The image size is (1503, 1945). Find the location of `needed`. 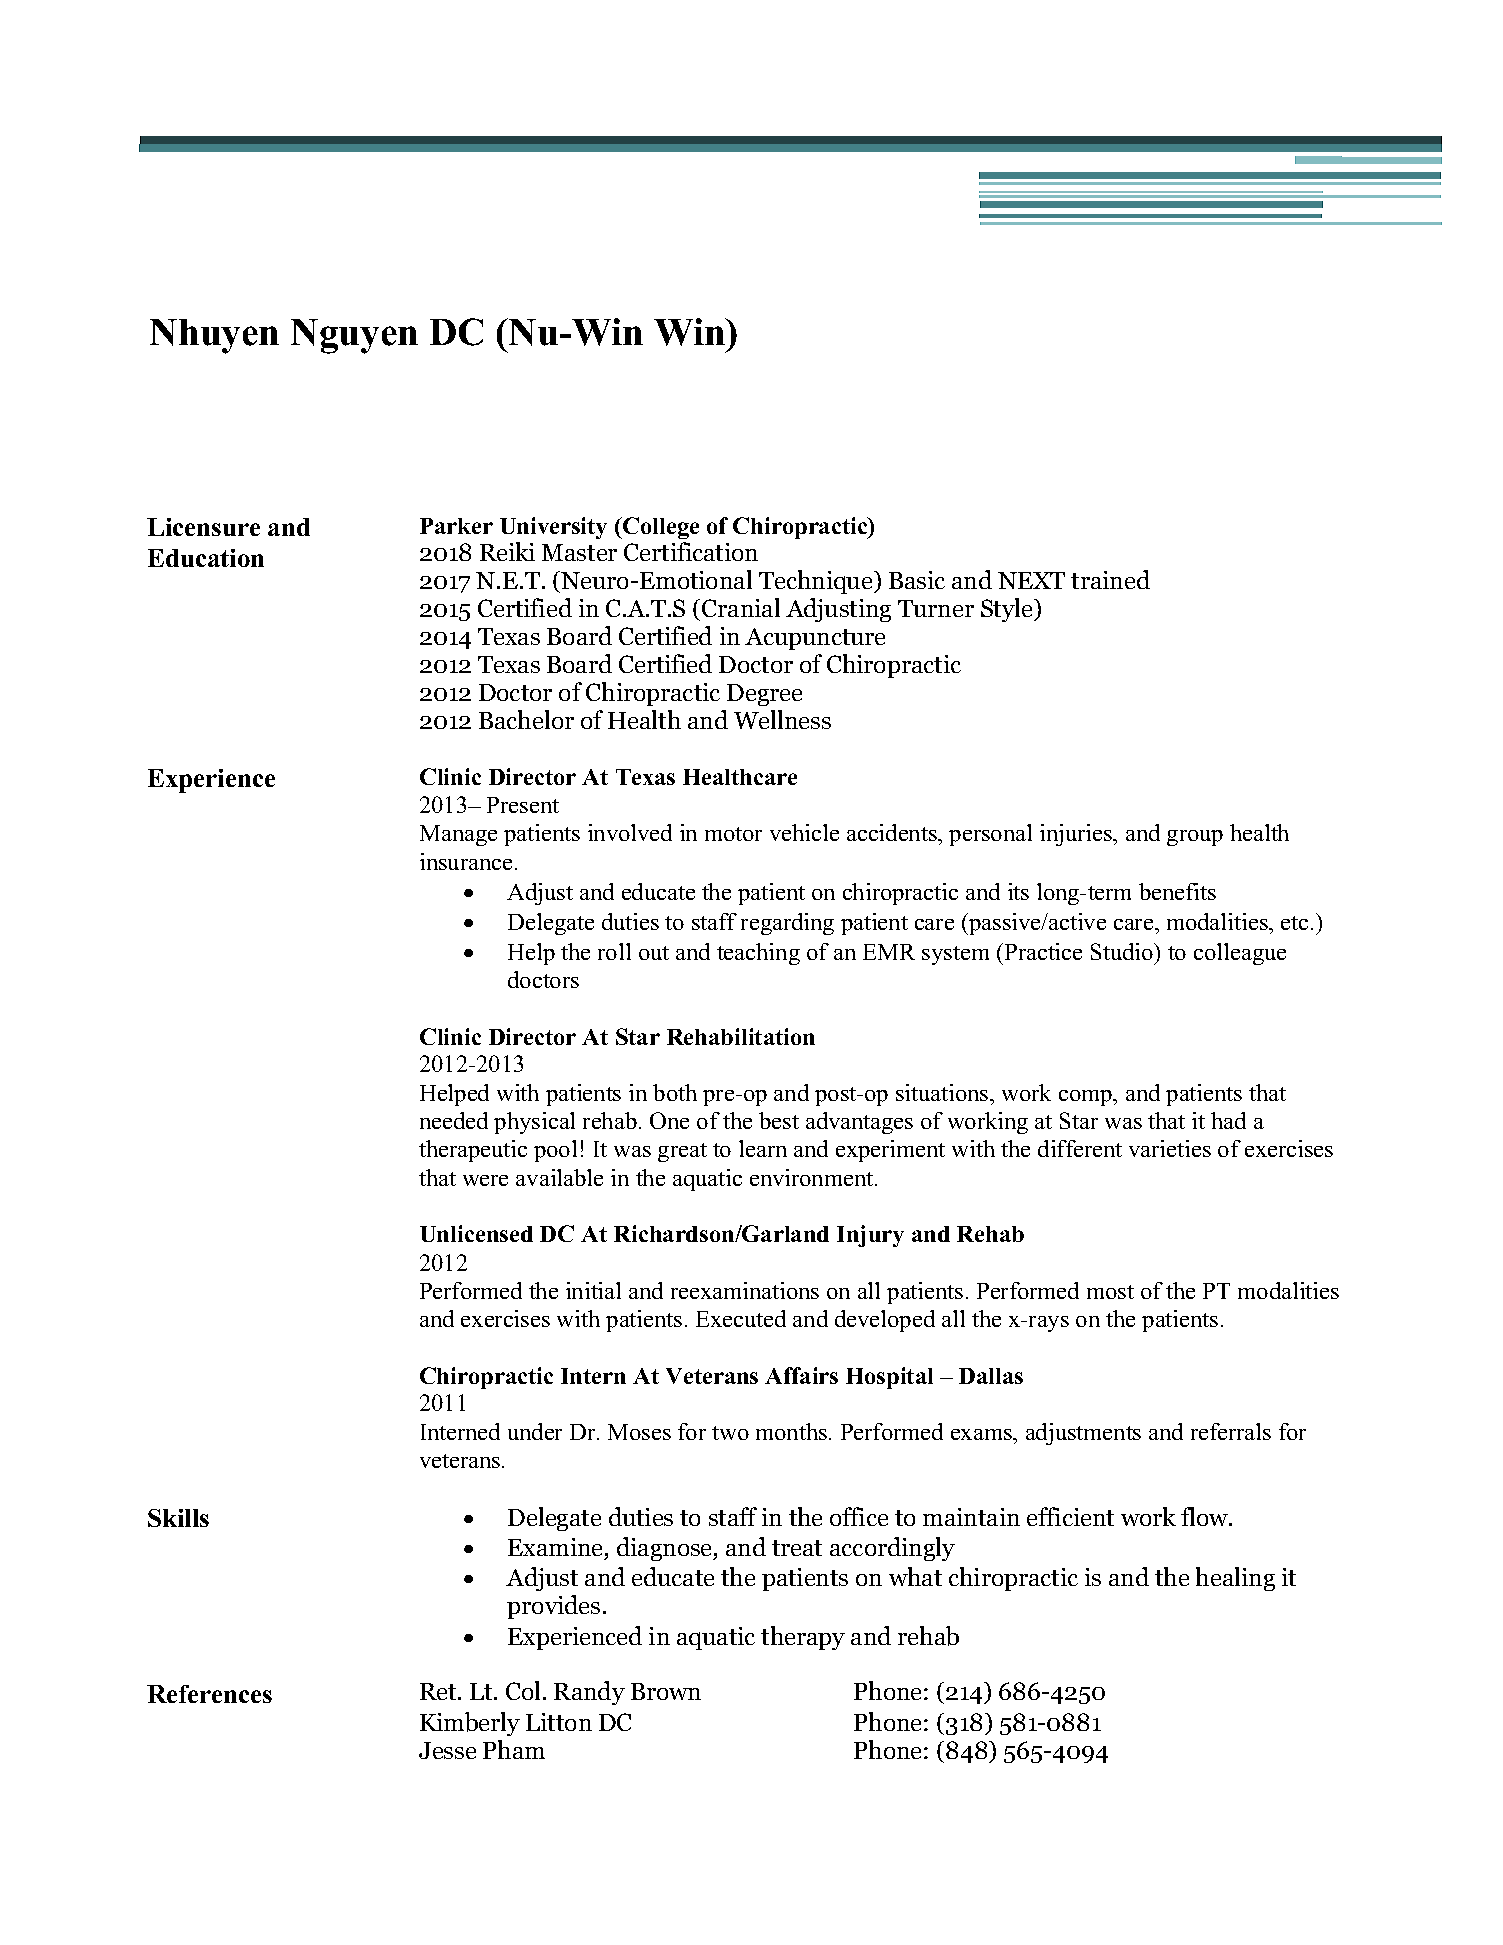

needed is located at coordinates (454, 1120).
